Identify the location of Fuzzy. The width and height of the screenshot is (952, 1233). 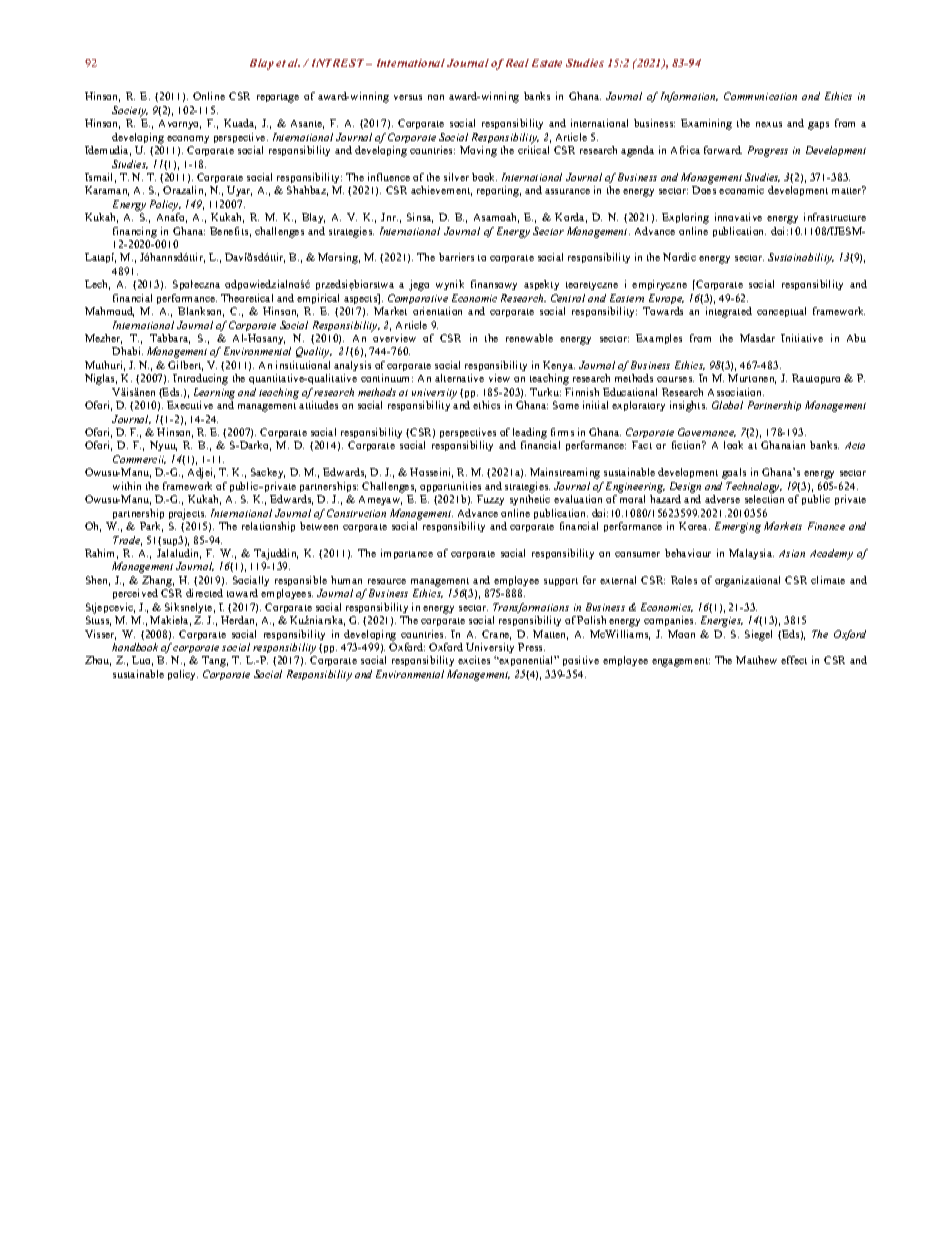
(490, 500).
